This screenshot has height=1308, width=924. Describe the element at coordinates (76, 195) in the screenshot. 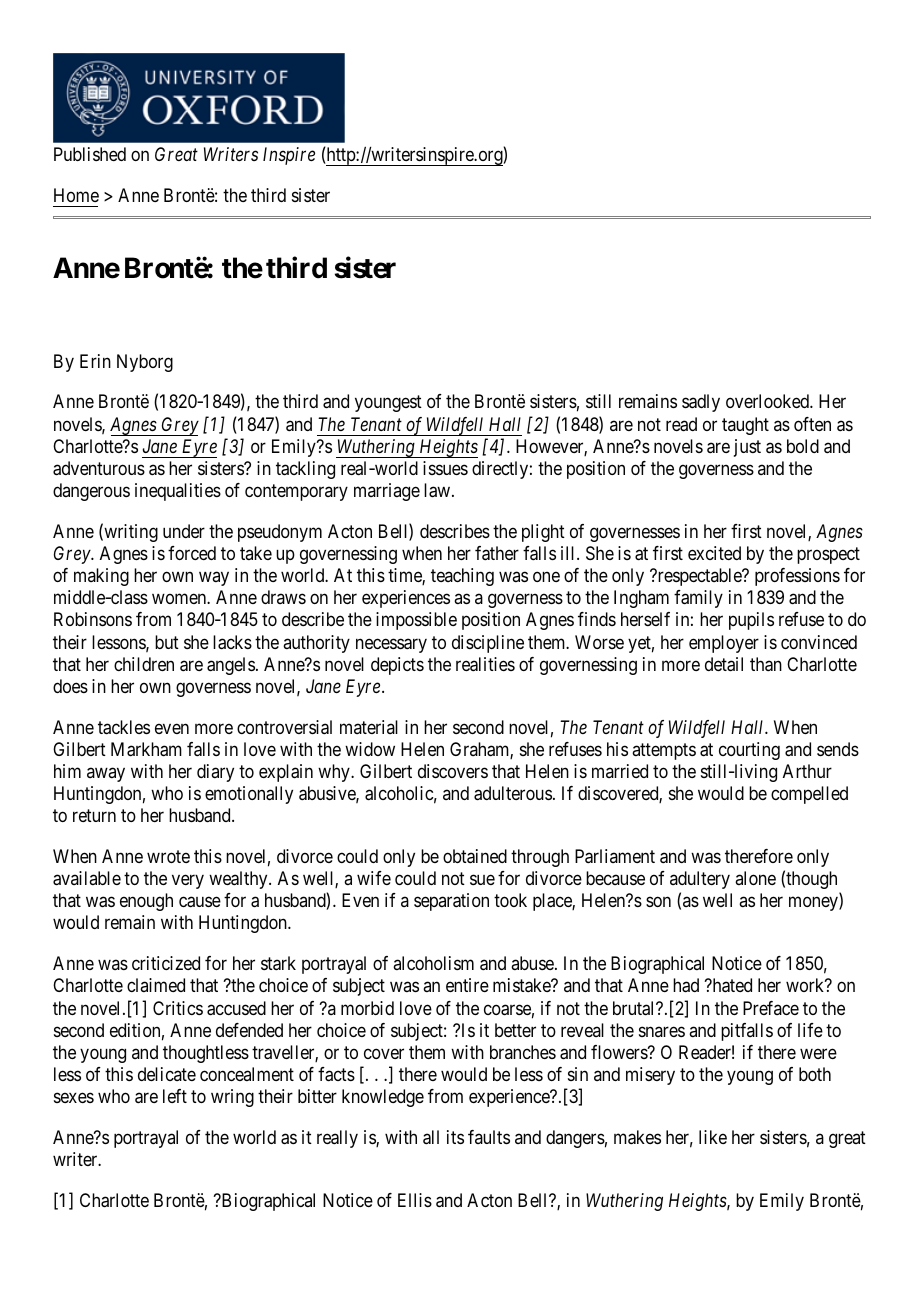

I see `Home` at that location.
